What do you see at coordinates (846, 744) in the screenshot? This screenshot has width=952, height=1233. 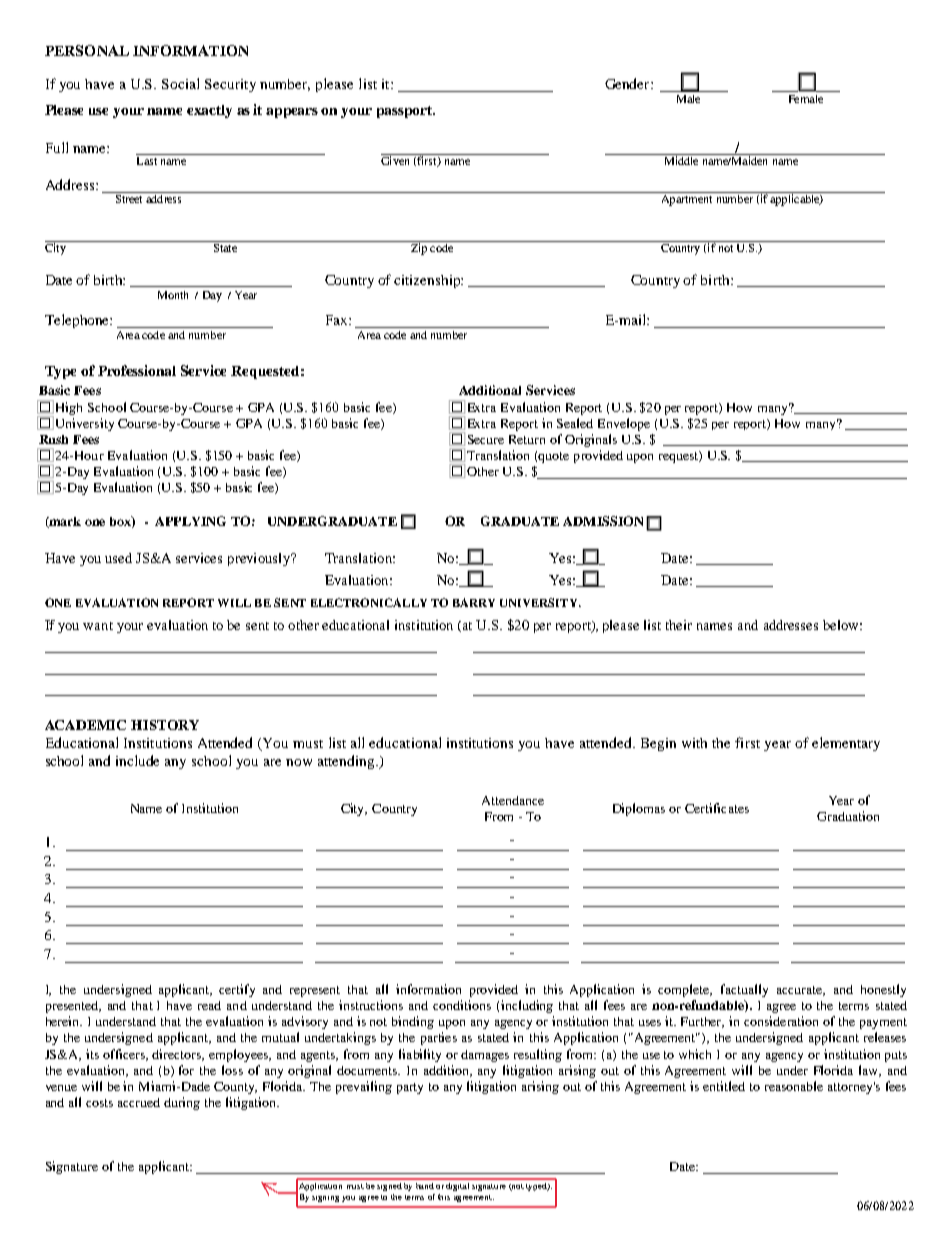 I see `elementary` at bounding box center [846, 744].
